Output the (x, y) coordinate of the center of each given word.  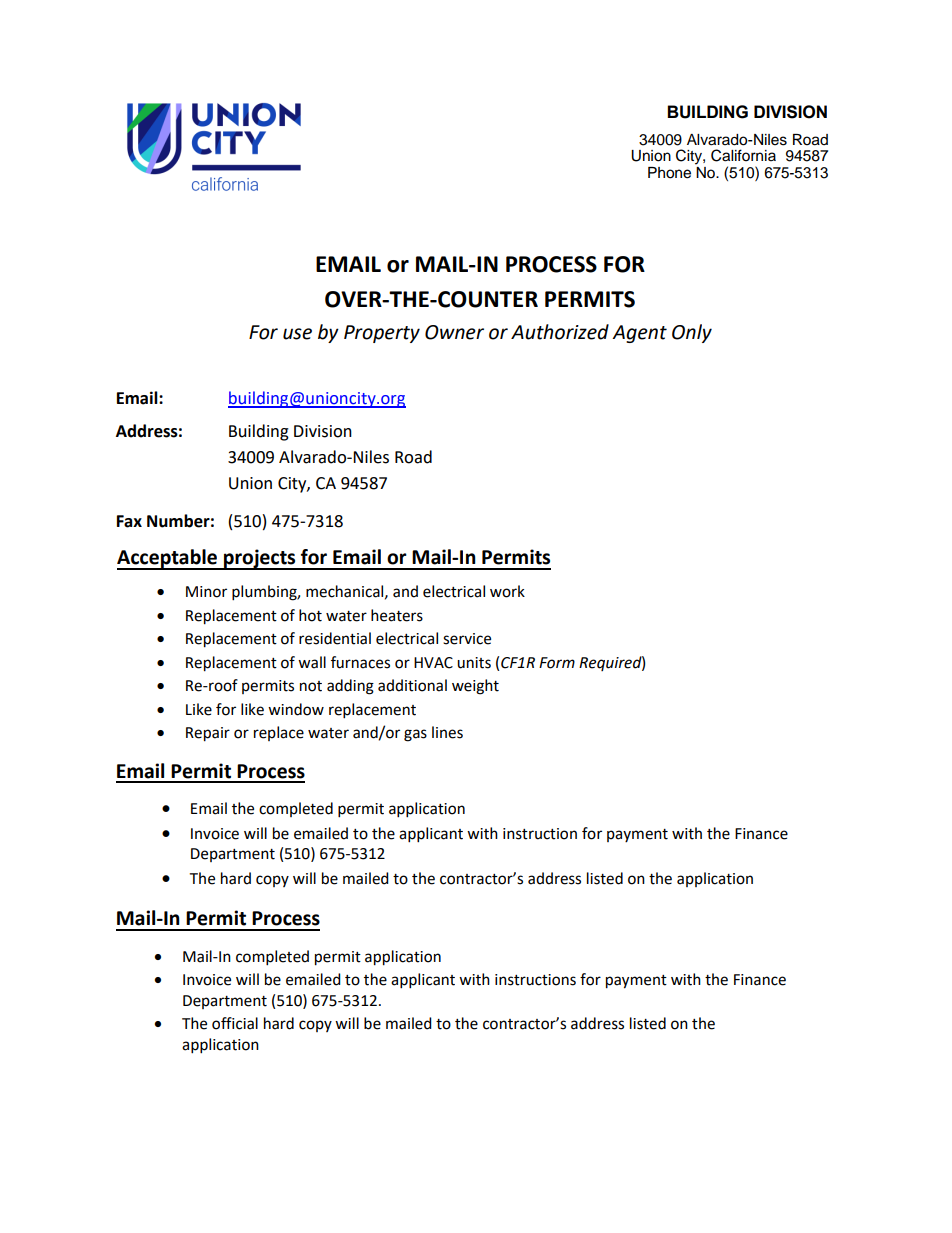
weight (475, 687)
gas (415, 735)
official (235, 1023)
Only (692, 333)
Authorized (560, 332)
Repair (208, 734)
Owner (454, 332)
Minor (206, 592)
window (296, 709)
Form (557, 663)
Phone (669, 173)
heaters (397, 615)
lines (447, 732)
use (297, 334)
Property (382, 334)
